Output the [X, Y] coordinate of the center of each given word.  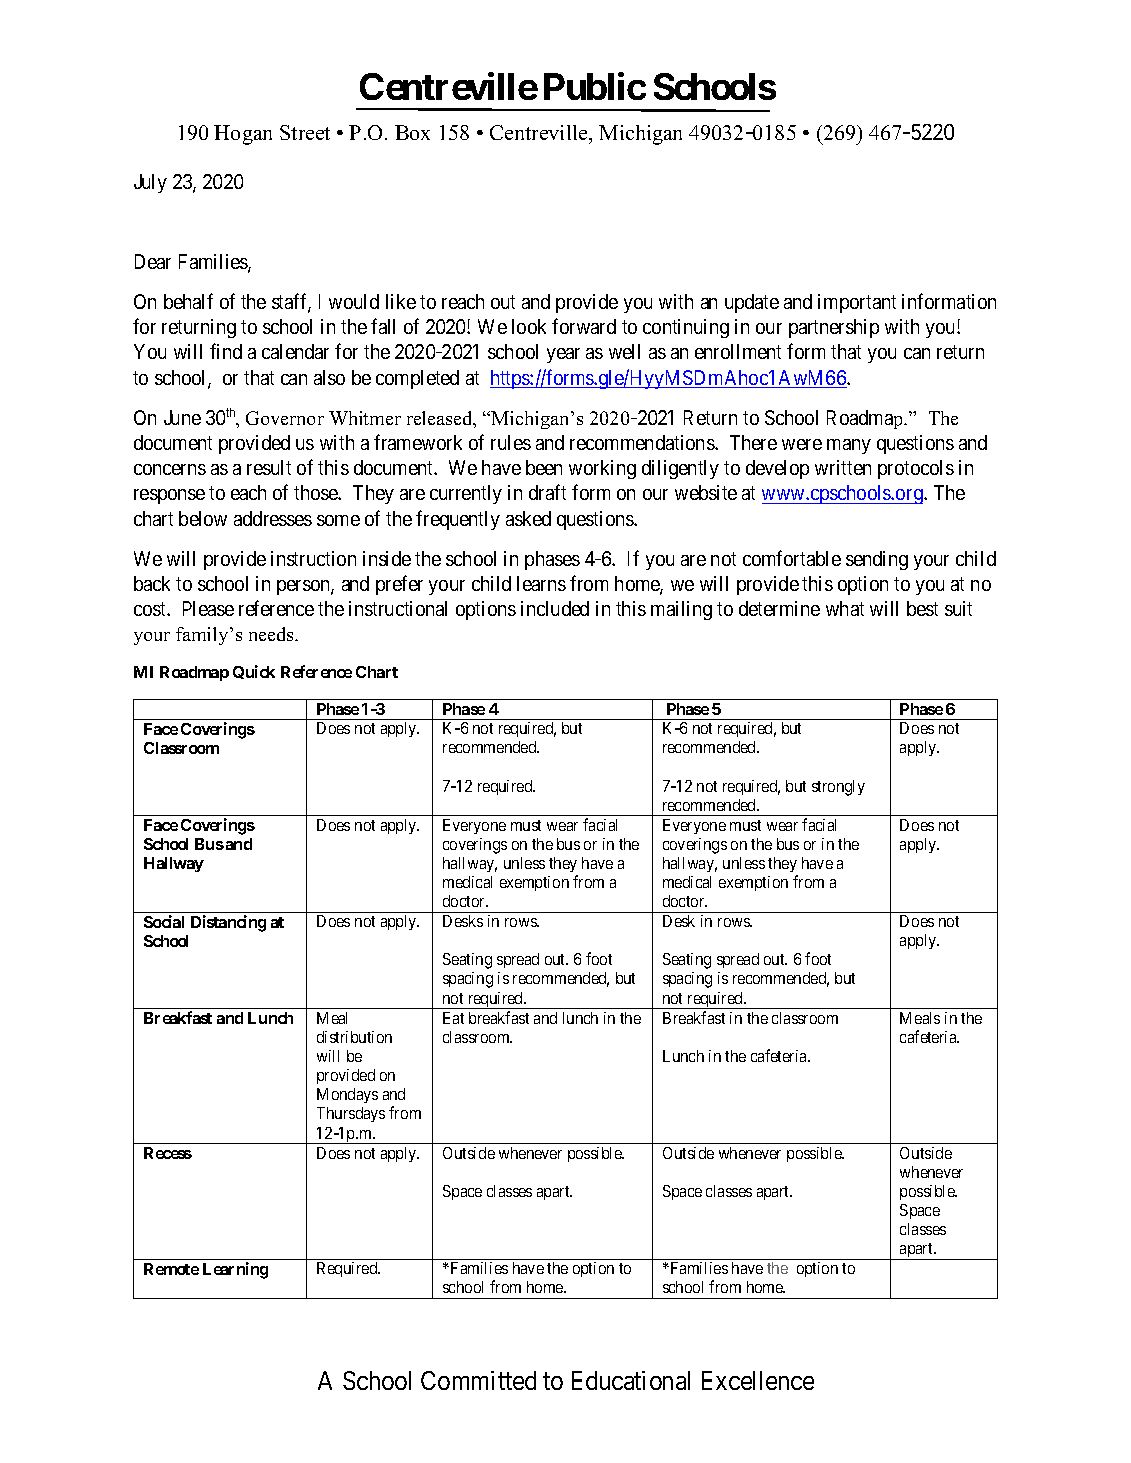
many [849, 446]
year [563, 355]
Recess [168, 1153]
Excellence [758, 1380]
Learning [235, 1270]
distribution [354, 1037]
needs [272, 634]
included [555, 608]
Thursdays [351, 1114]
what [845, 608]
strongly [838, 788]
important [857, 303]
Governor [285, 418]
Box [412, 132]
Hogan [243, 135]
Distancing [228, 923]
